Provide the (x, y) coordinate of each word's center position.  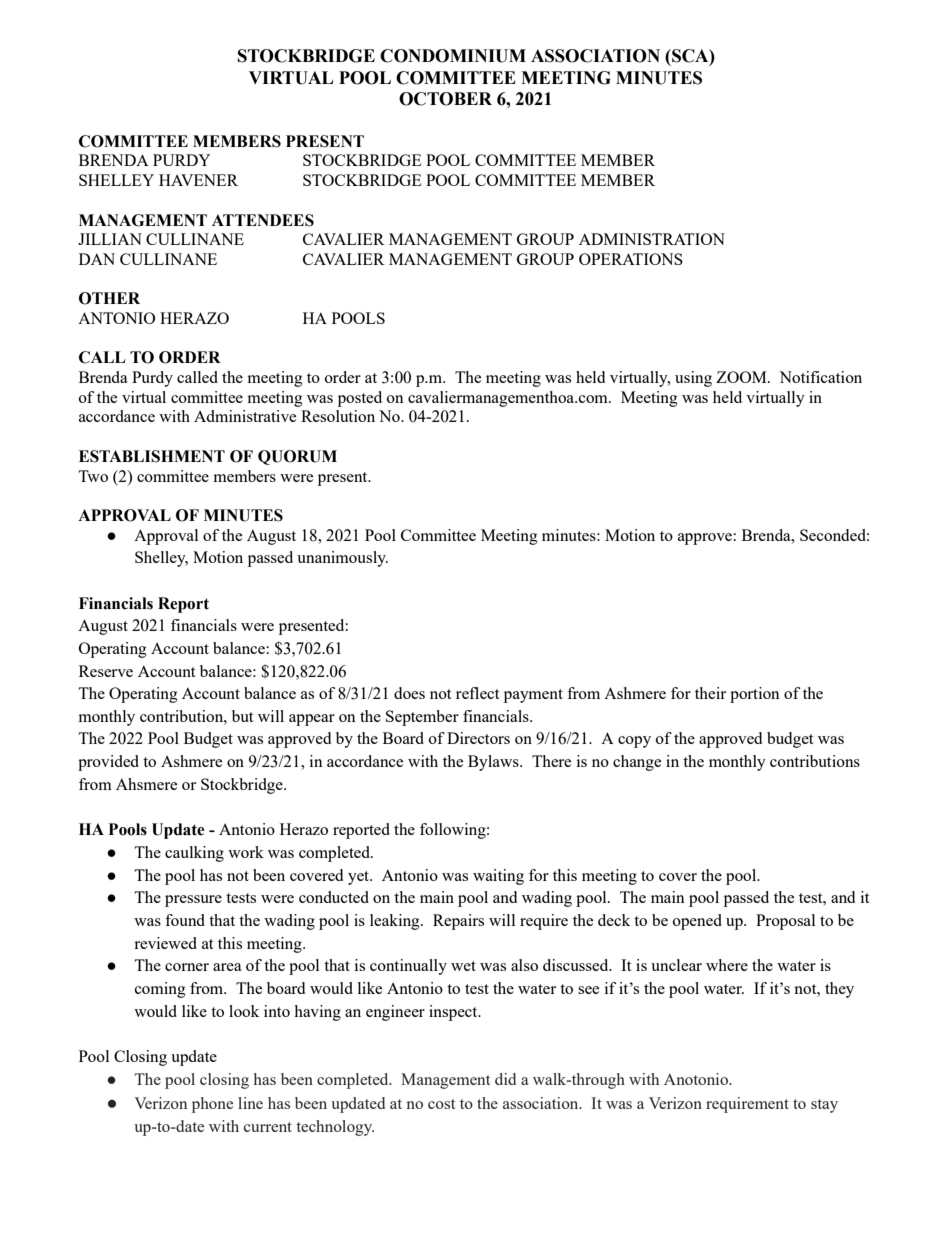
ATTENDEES (263, 220)
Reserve (106, 671)
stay (824, 1106)
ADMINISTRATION (652, 239)
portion (755, 695)
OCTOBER (445, 99)
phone (212, 1105)
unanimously (342, 559)
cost (441, 1104)
